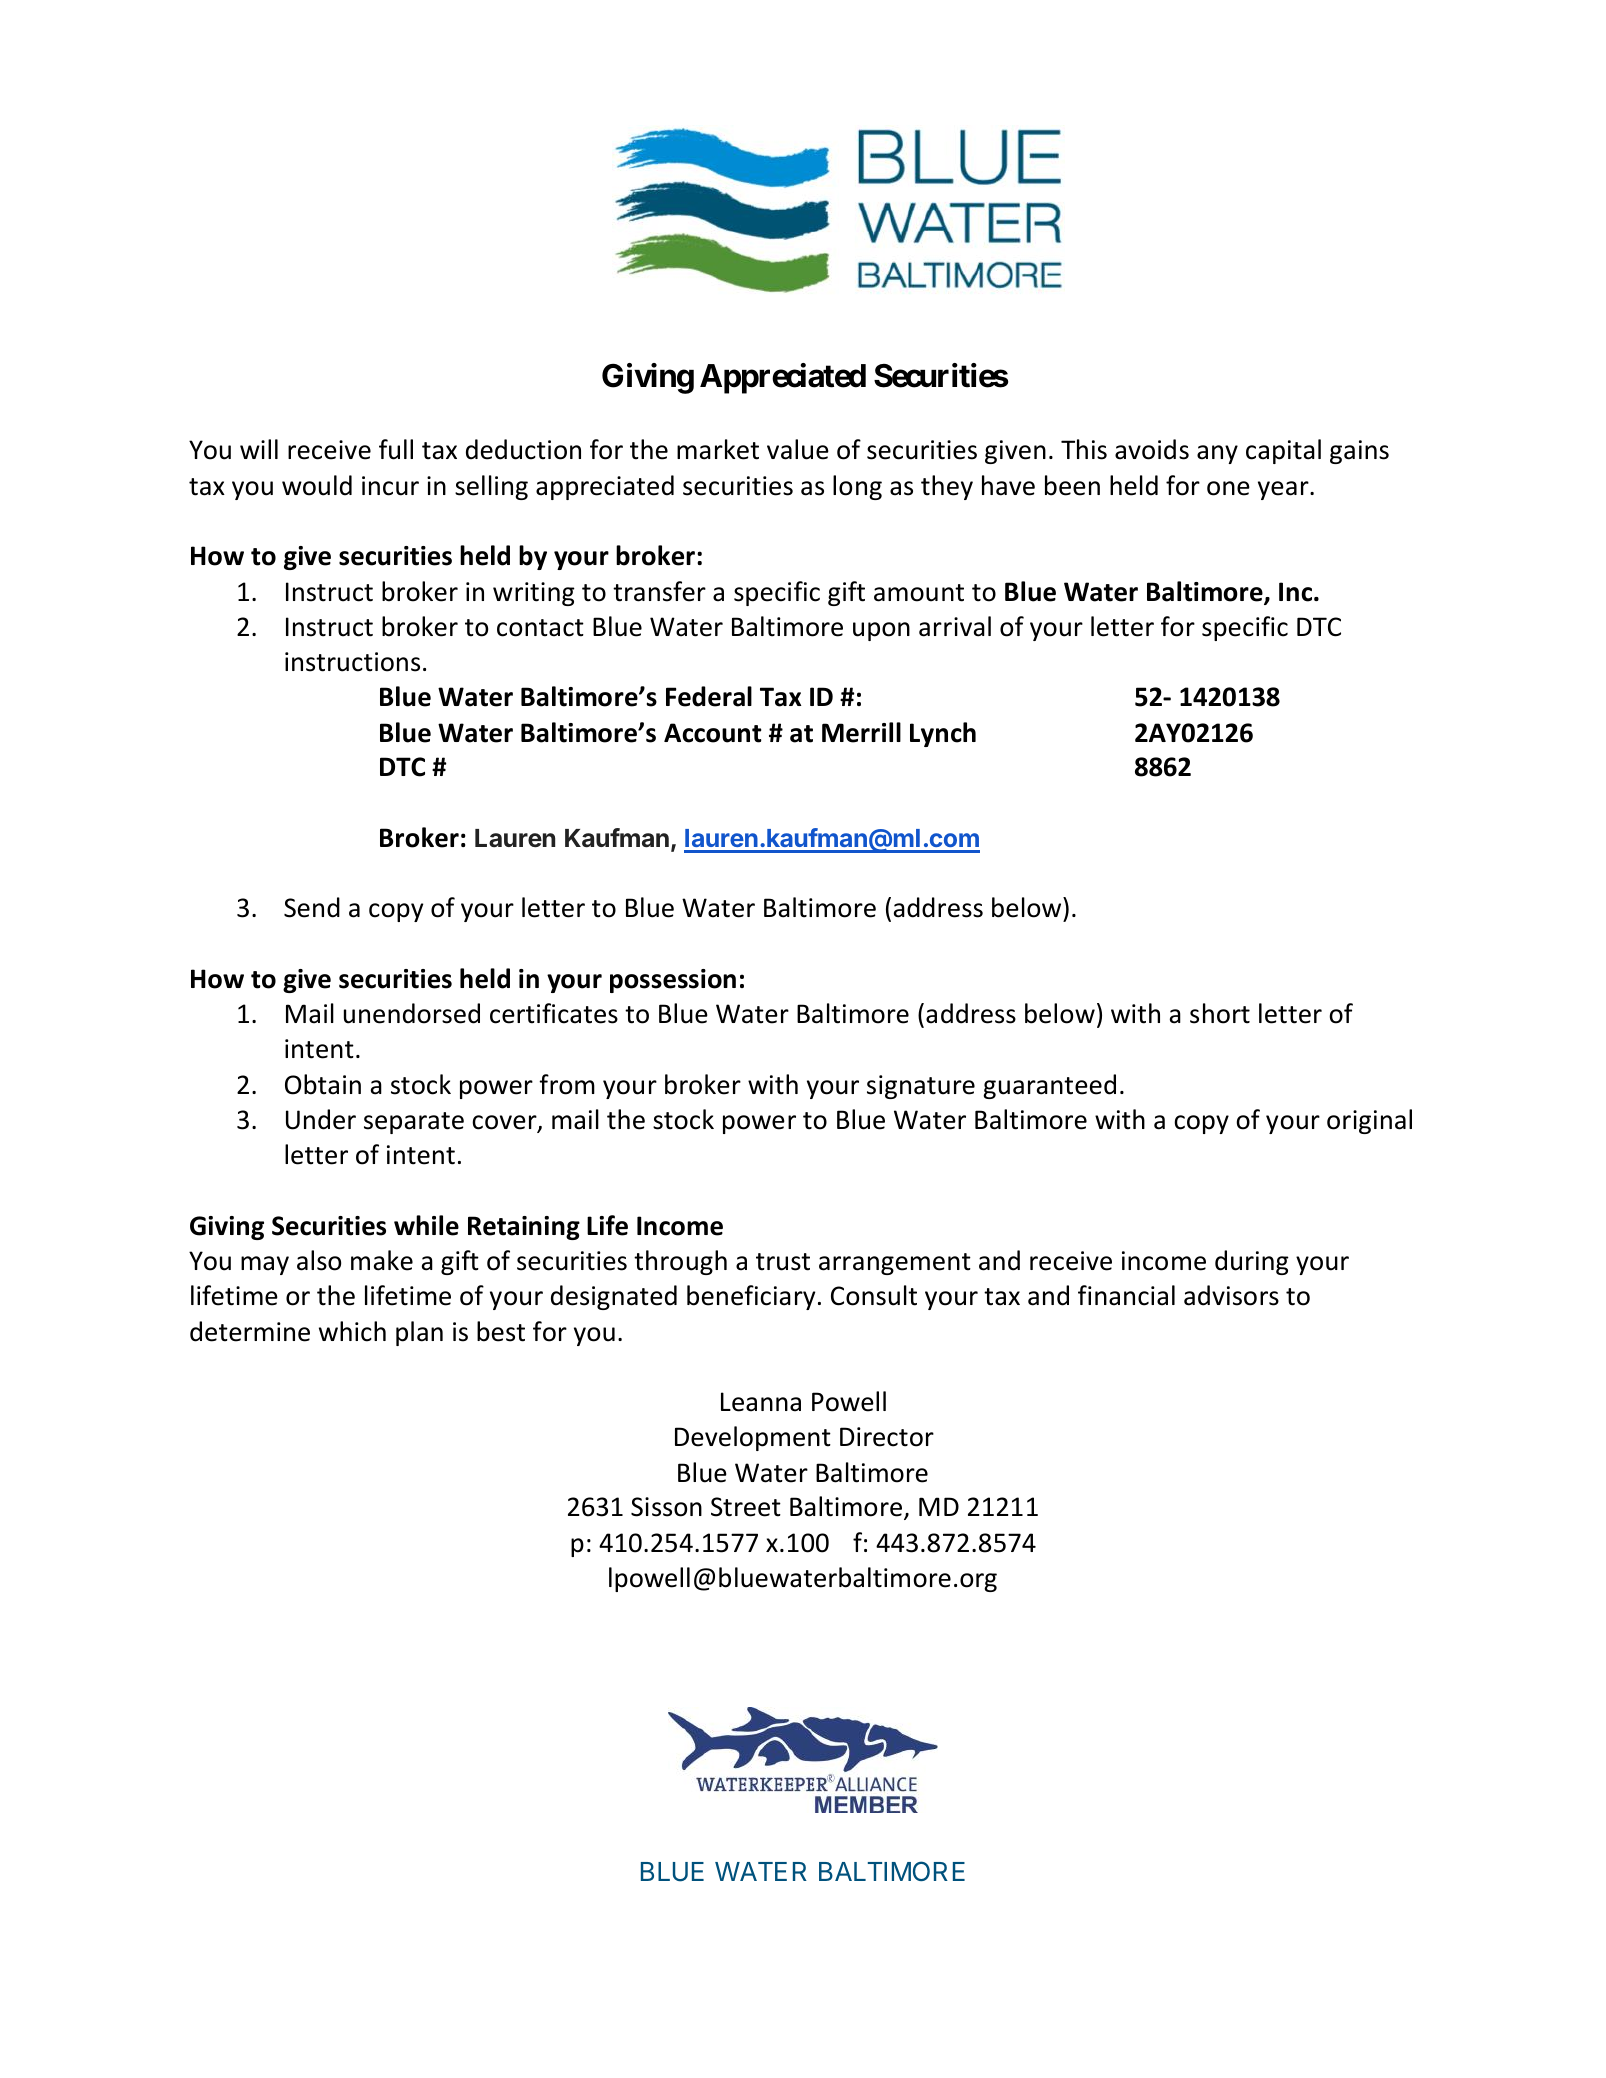  What do you see at coordinates (857, 487) in the screenshot?
I see `long` at bounding box center [857, 487].
